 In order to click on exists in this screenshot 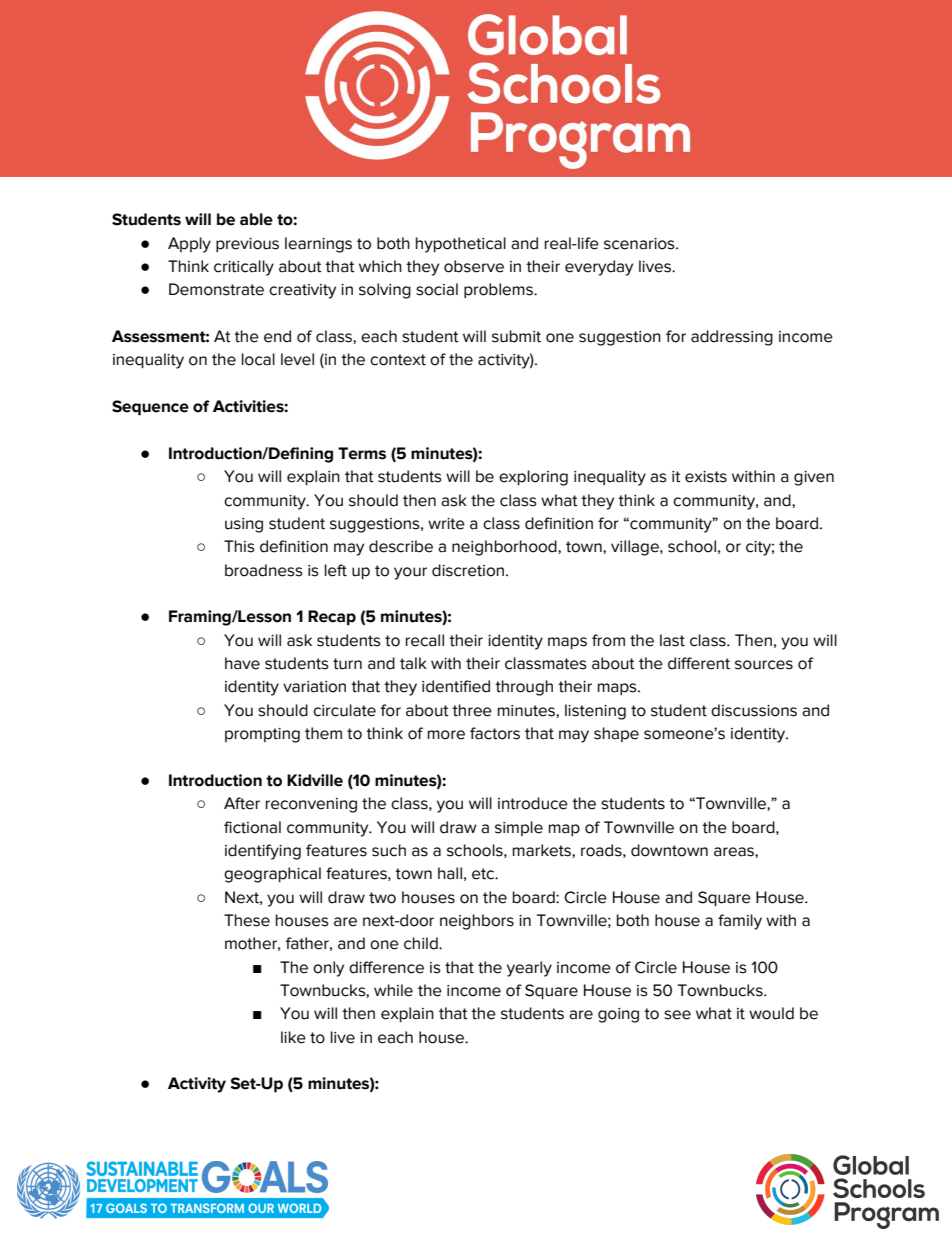, I will do `click(706, 477)`.
